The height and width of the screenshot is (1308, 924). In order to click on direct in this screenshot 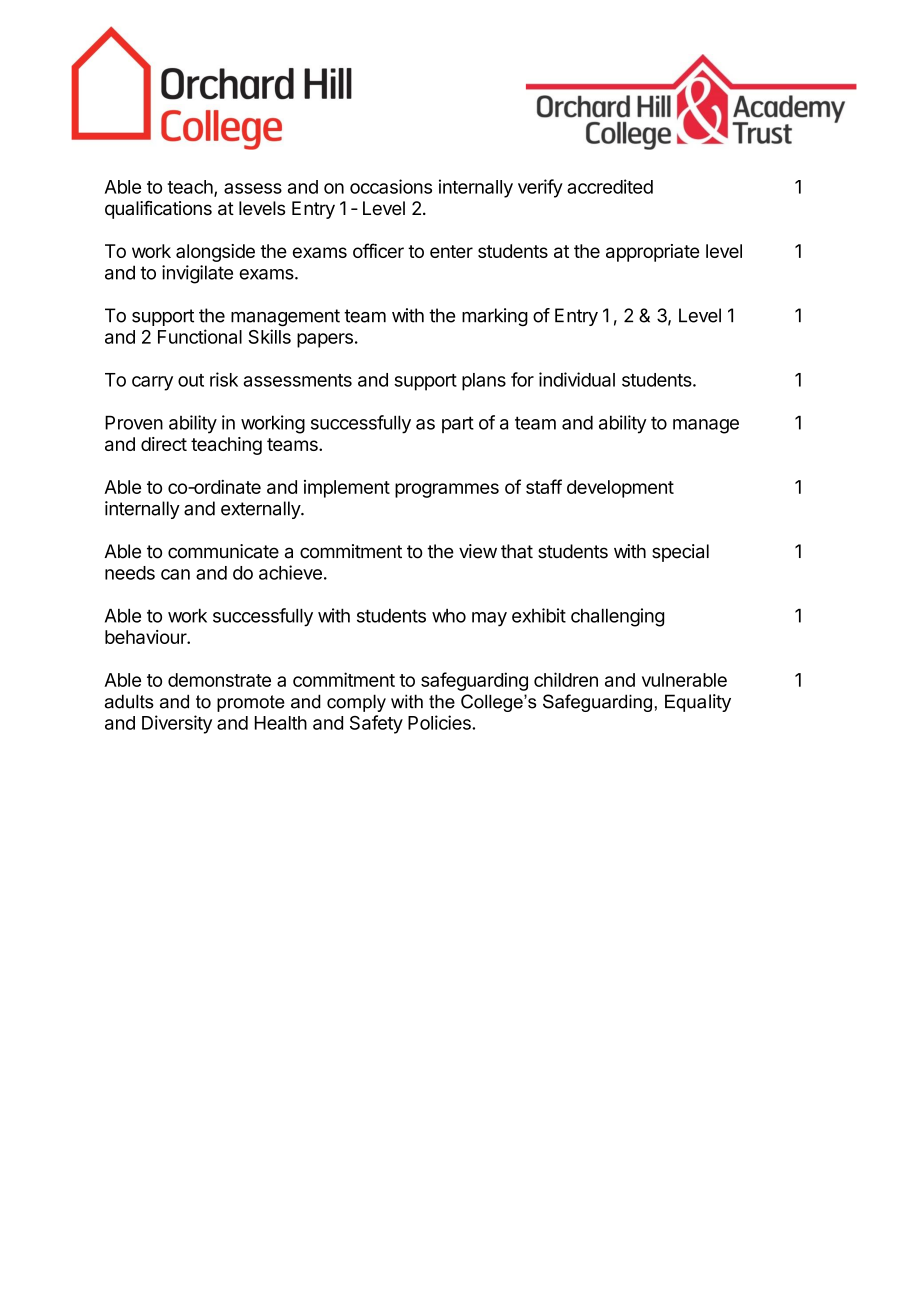, I will do `click(164, 444)`.
